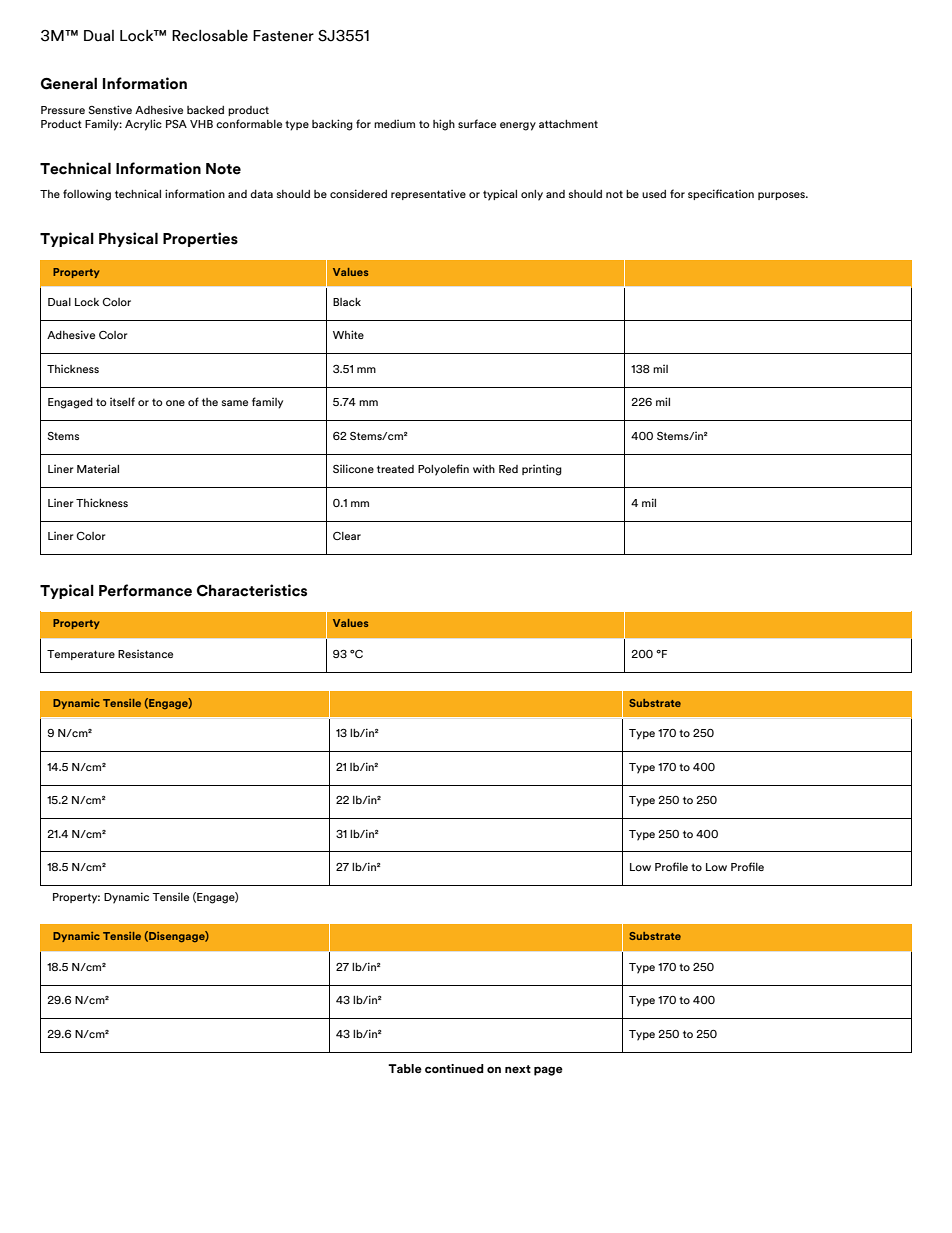 The height and width of the screenshot is (1233, 952). I want to click on Performance, so click(145, 590).
